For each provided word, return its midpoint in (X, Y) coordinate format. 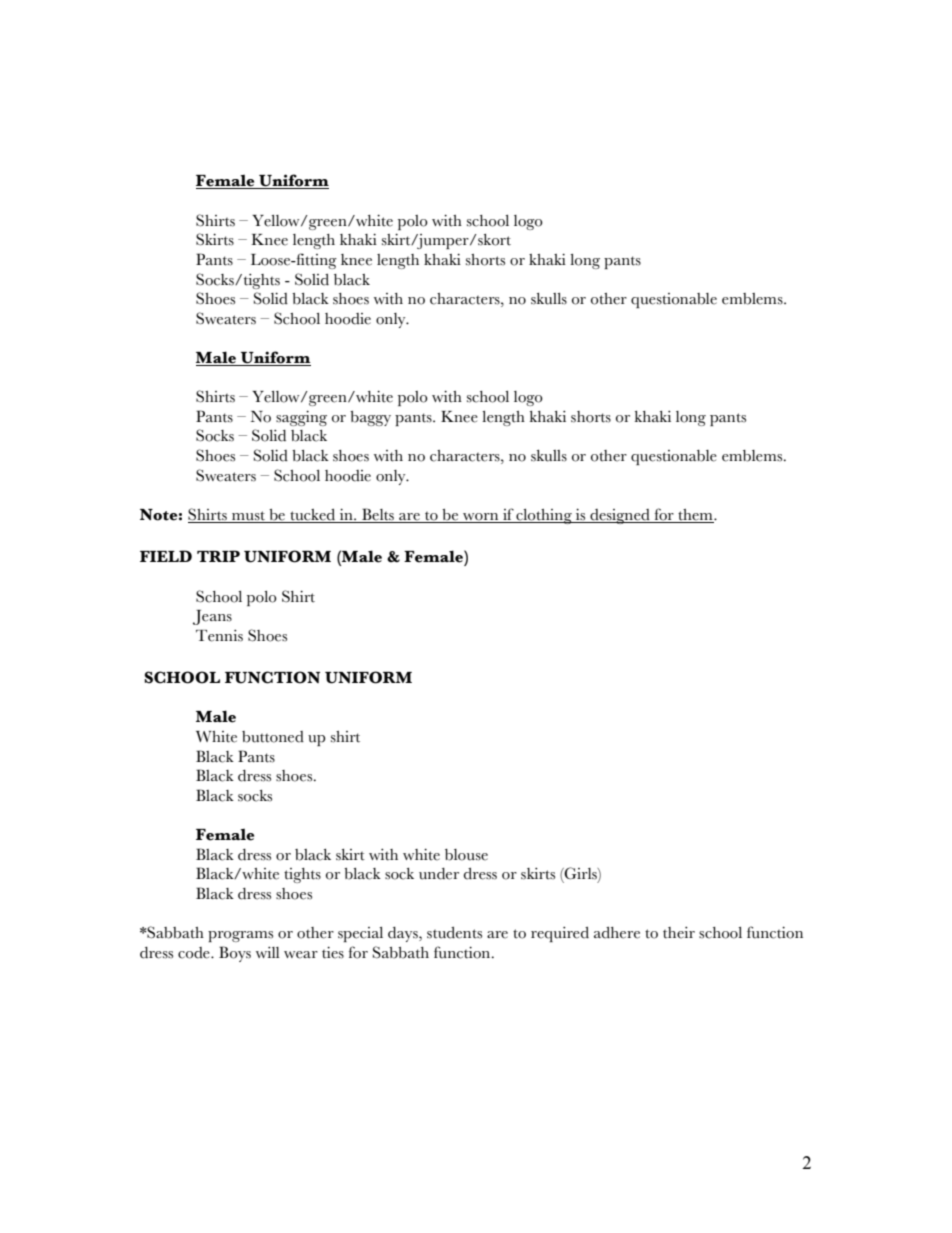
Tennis (219, 636)
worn (480, 517)
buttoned (273, 737)
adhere (617, 933)
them (696, 515)
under (439, 874)
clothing (544, 516)
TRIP (218, 556)
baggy (370, 418)
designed (620, 516)
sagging (301, 418)
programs (240, 936)
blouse (466, 855)
